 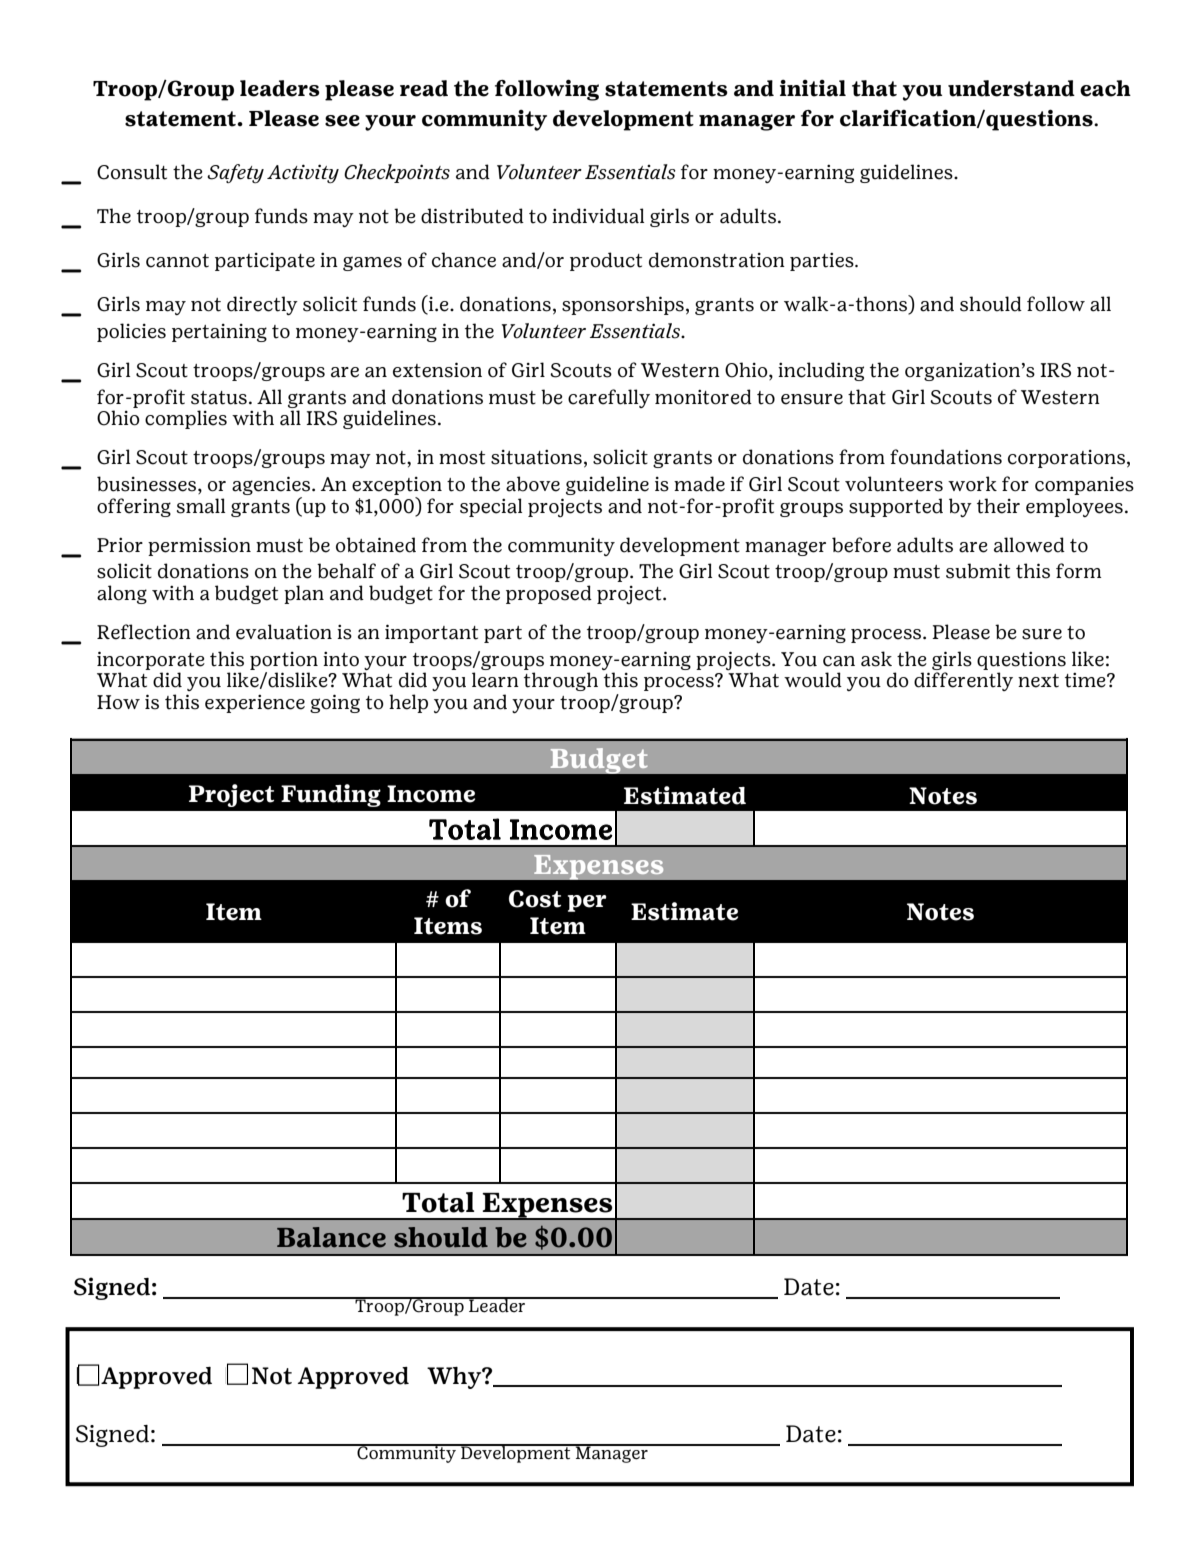 What do you see at coordinates (1011, 88) in the screenshot?
I see `understand` at bounding box center [1011, 88].
